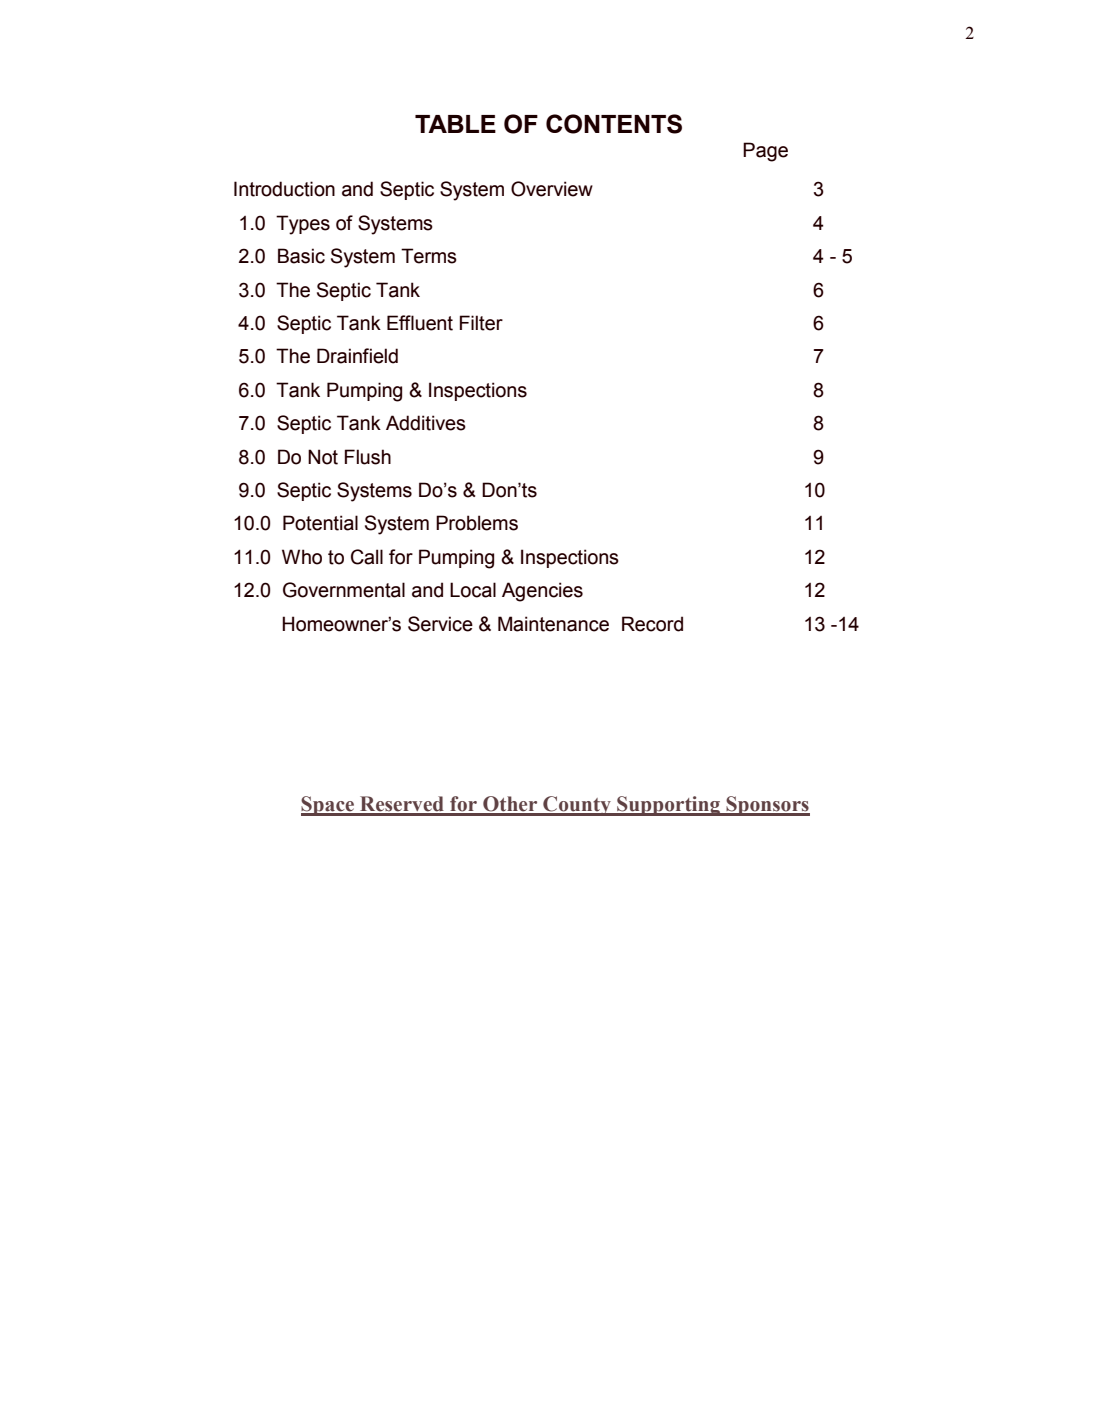  What do you see at coordinates (552, 189) in the screenshot?
I see `Overview` at bounding box center [552, 189].
